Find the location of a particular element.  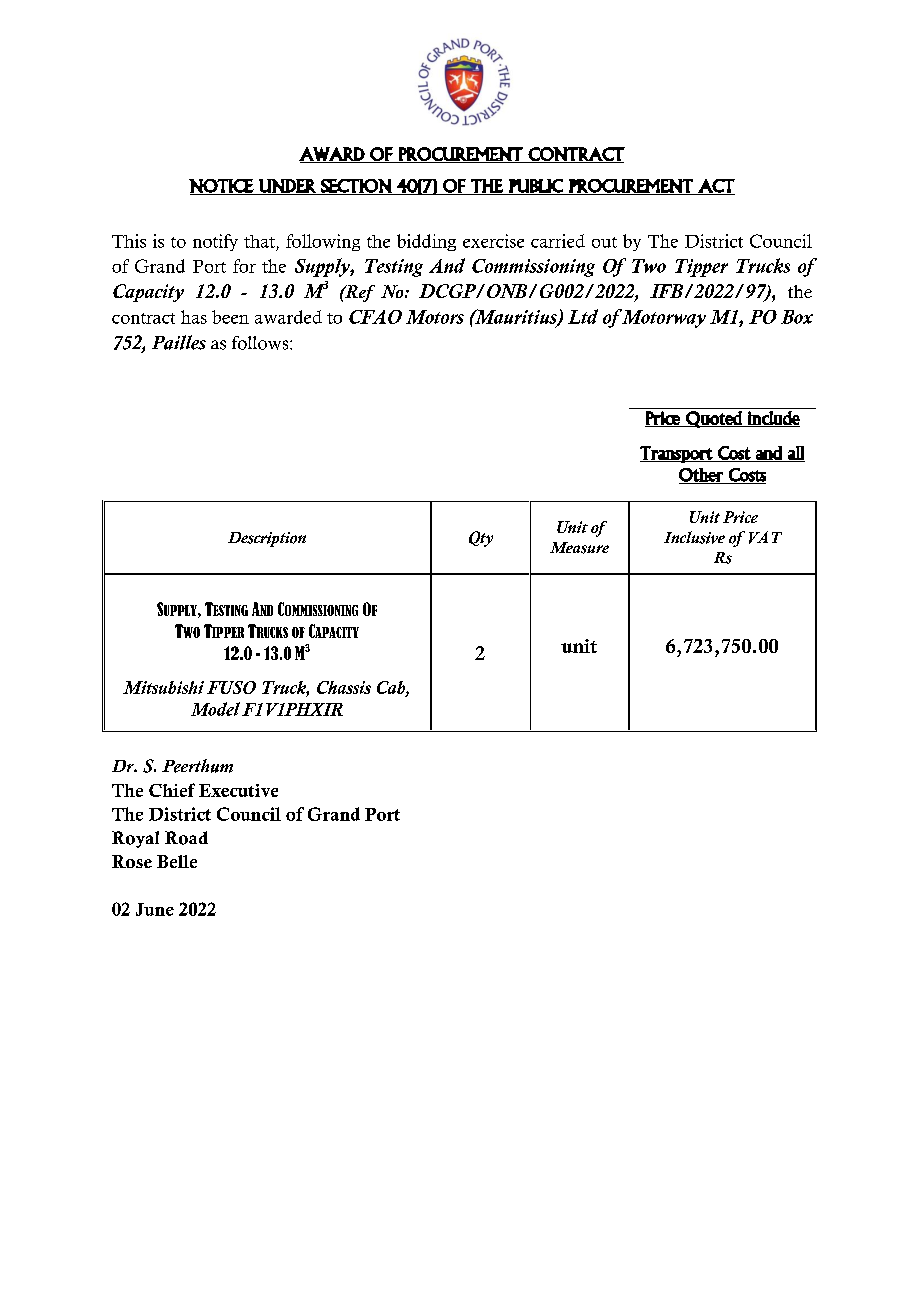

NOTICE is located at coordinates (222, 187).
